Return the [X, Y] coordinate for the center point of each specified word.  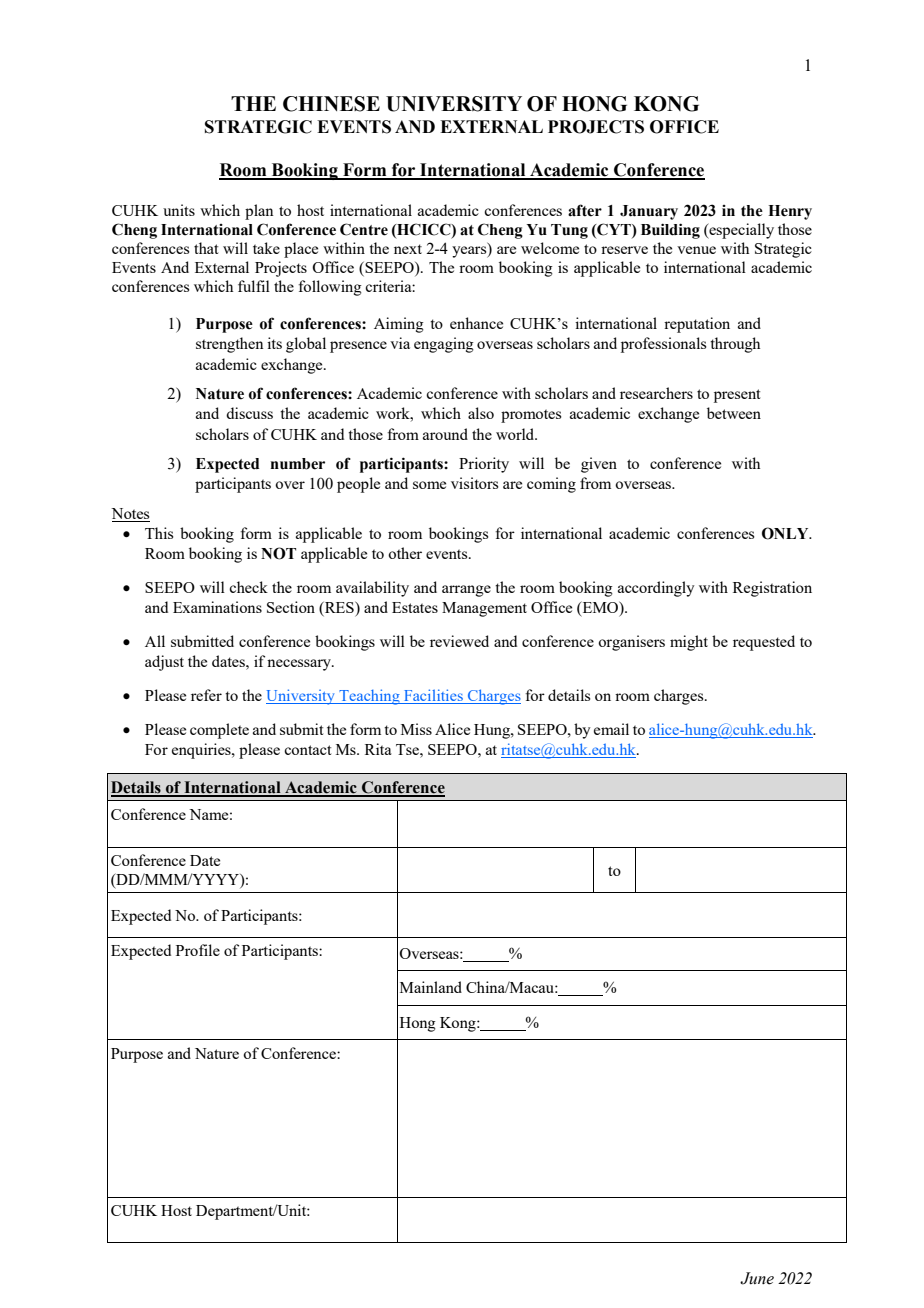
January [649, 212]
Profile [198, 950]
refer [206, 695]
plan [259, 212]
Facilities [433, 696]
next [408, 249]
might [689, 643]
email [611, 729]
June [757, 1278]
